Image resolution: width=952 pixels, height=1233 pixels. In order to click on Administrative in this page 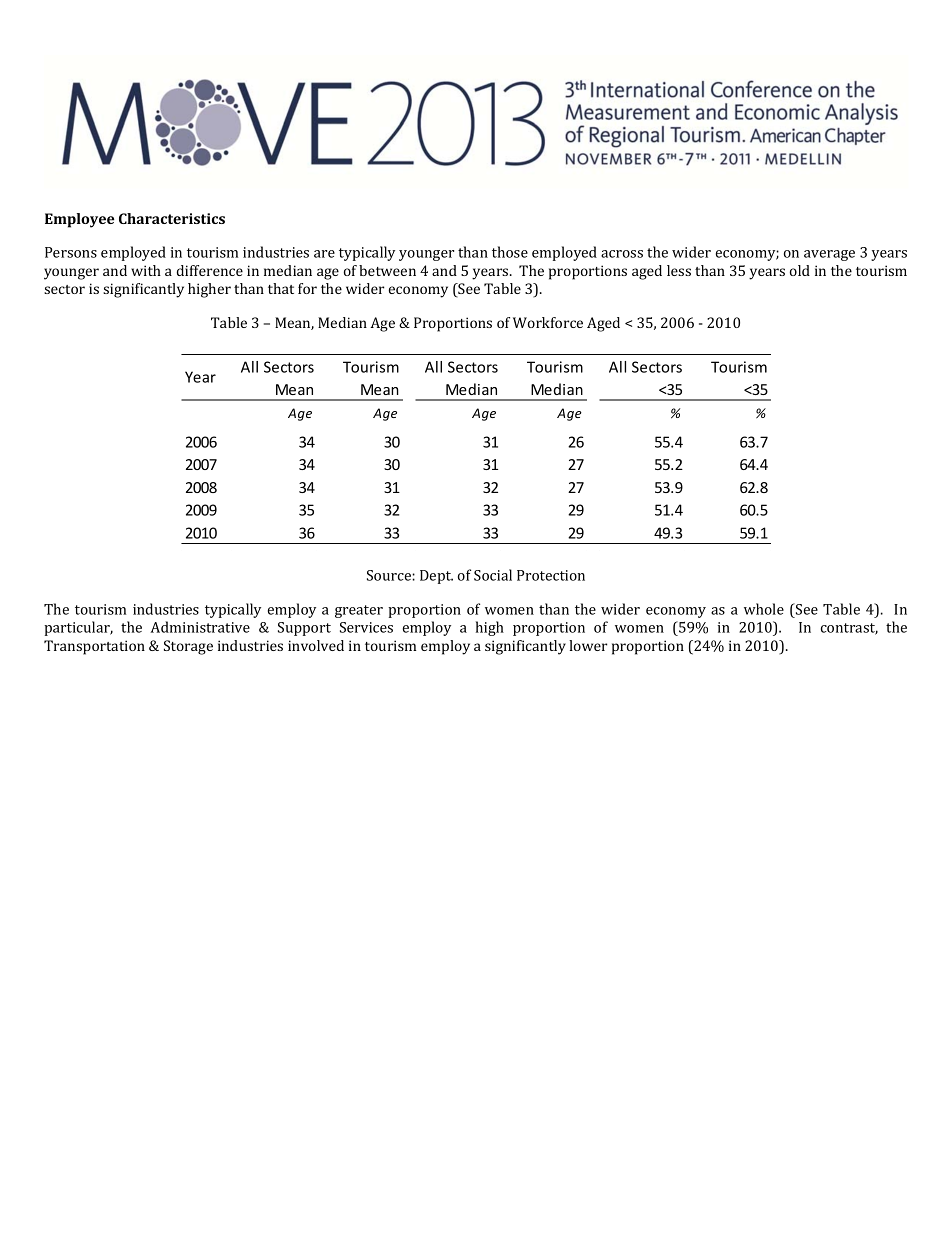, I will do `click(200, 627)`.
